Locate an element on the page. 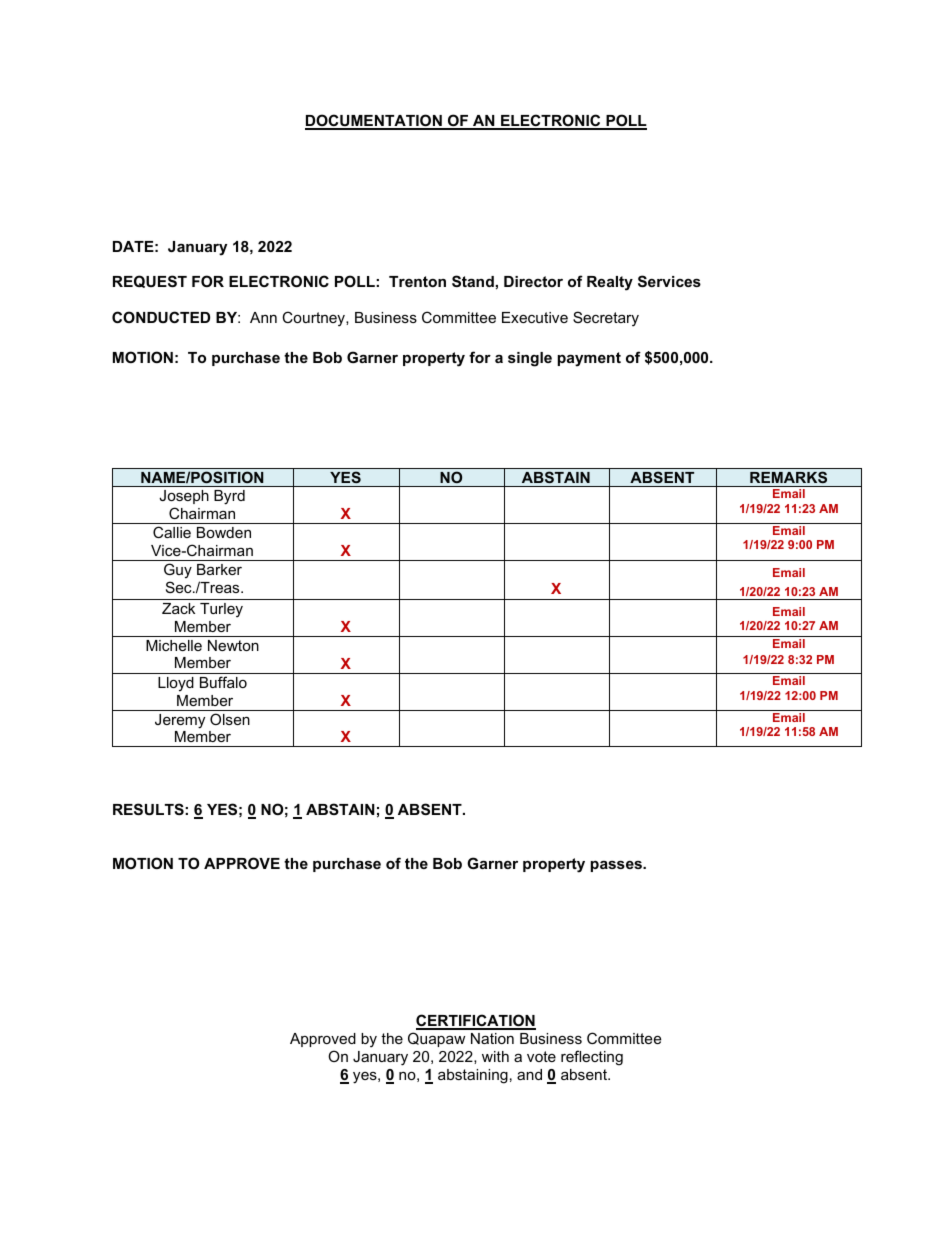 The image size is (952, 1233). Trenton is located at coordinates (417, 281).
